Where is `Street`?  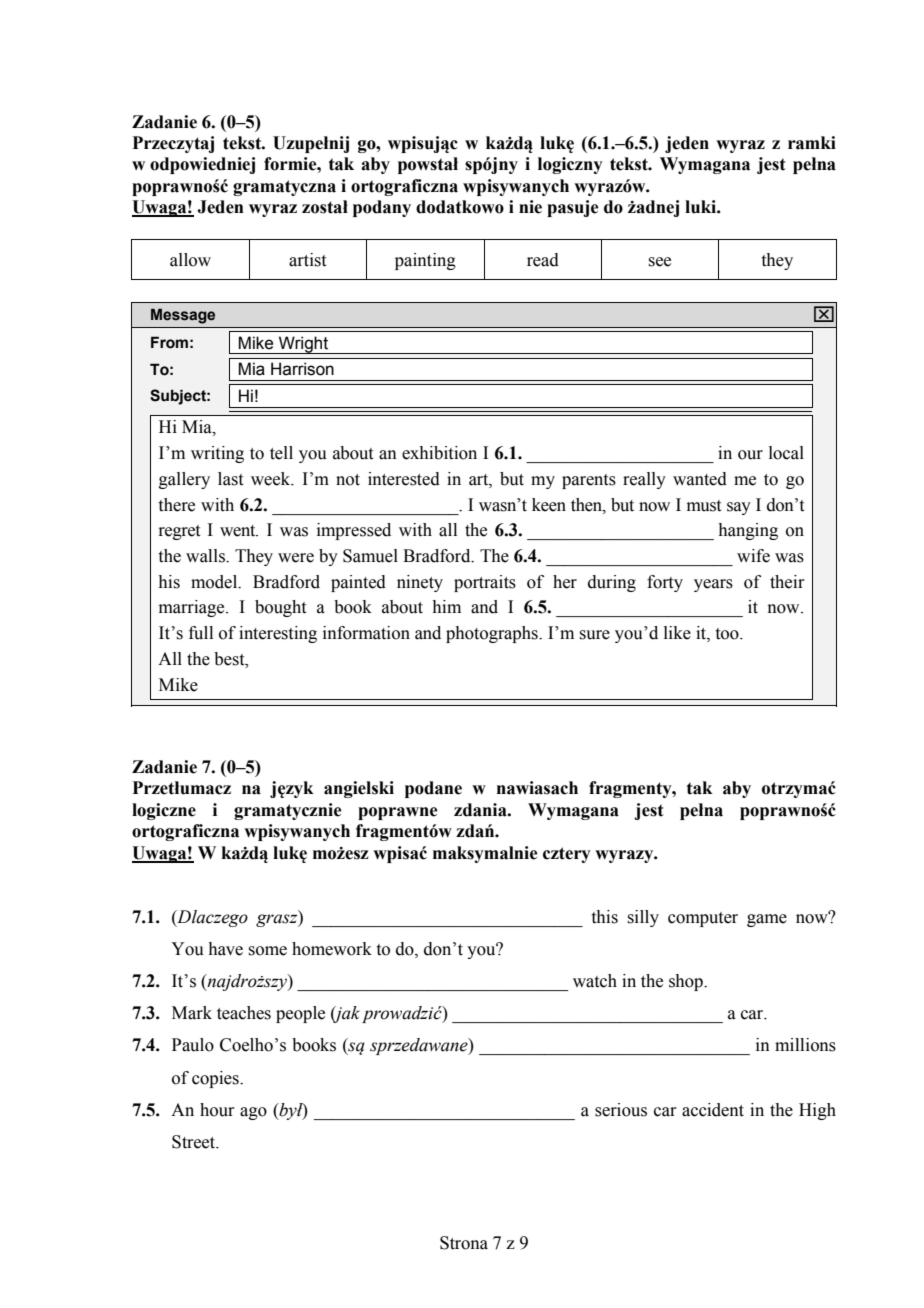 Street is located at coordinates (195, 1142).
